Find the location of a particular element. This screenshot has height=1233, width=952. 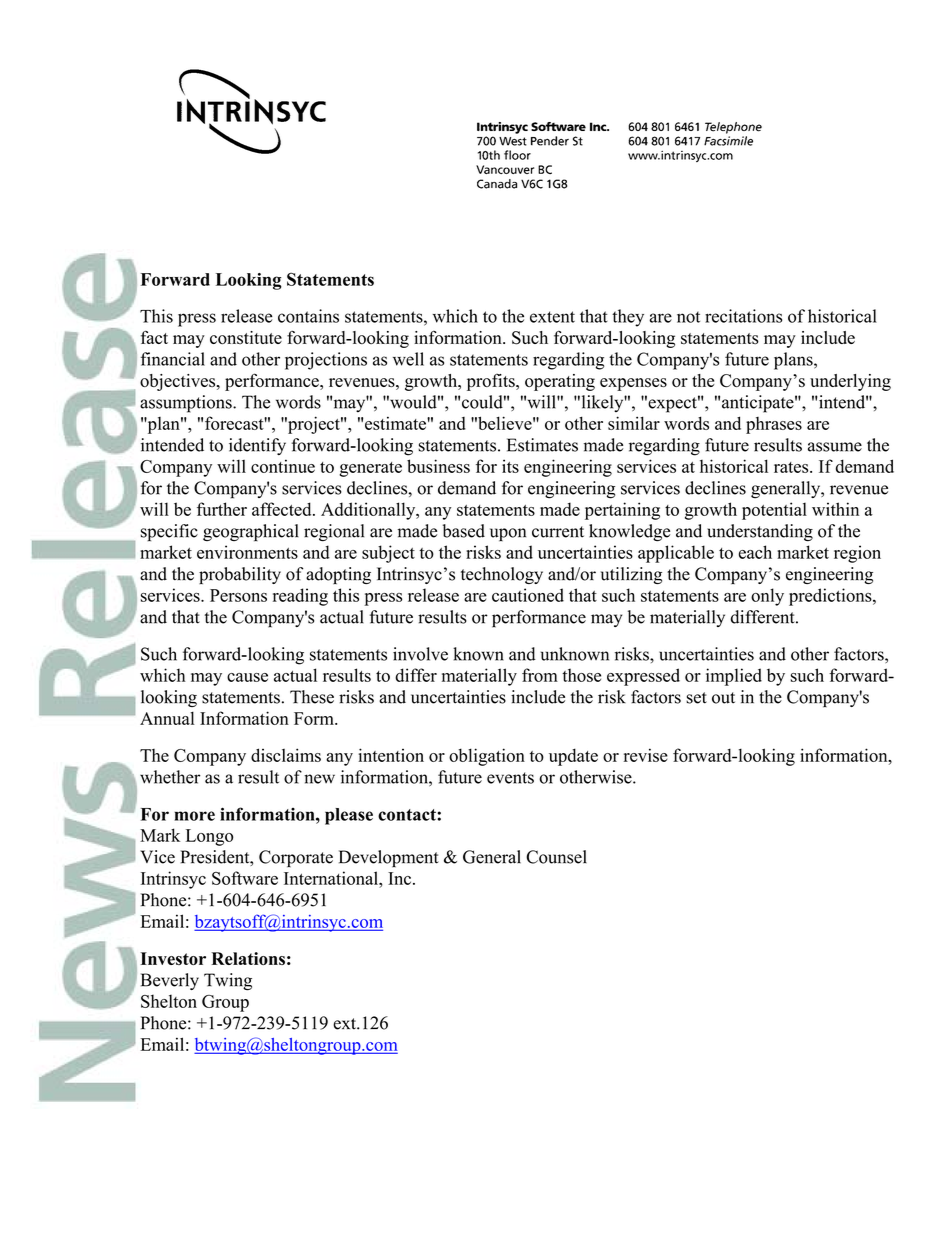

implied is located at coordinates (734, 677).
